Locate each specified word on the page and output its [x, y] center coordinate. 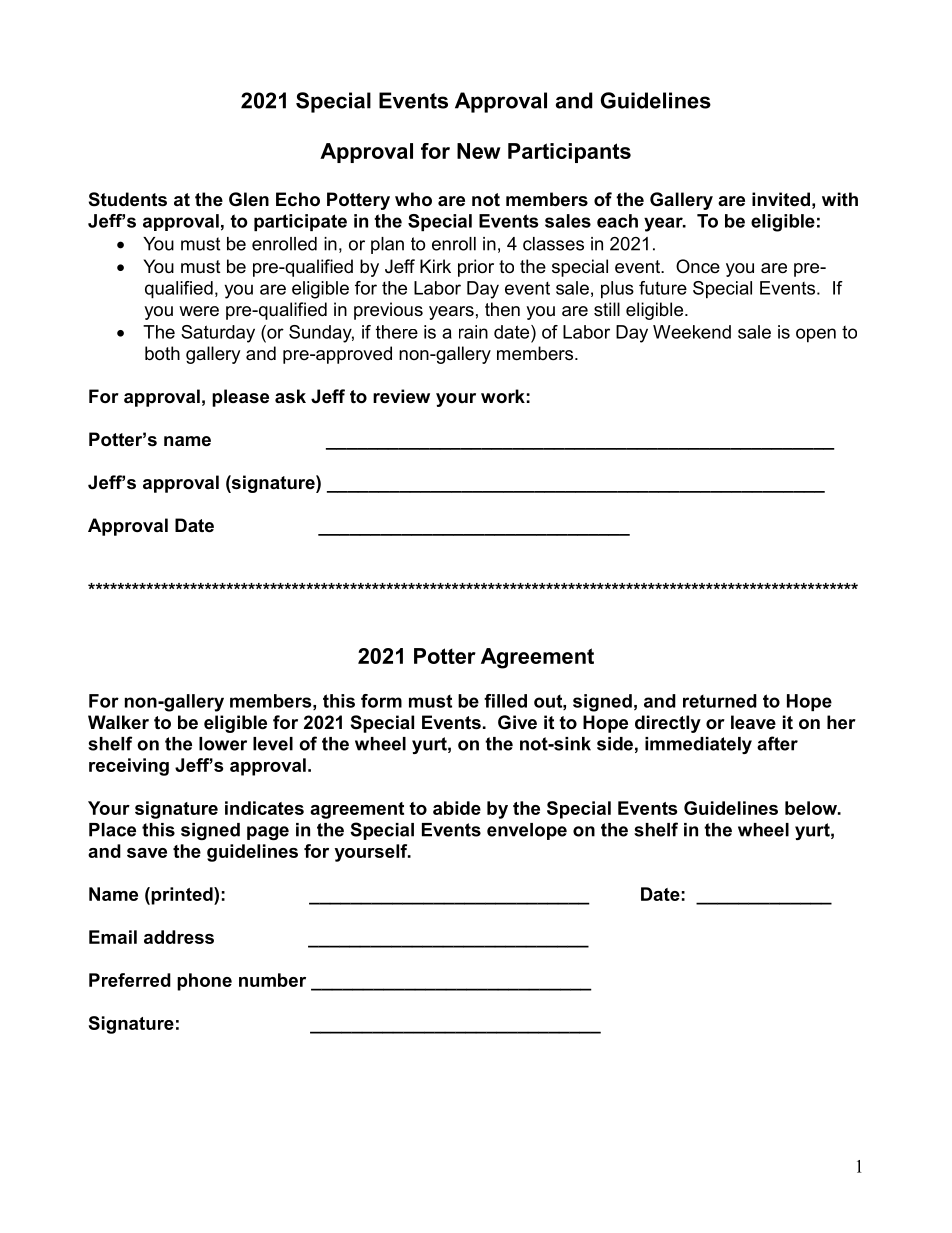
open [816, 335]
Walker [118, 722]
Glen [249, 199]
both [162, 353]
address [179, 937]
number [272, 980]
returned [720, 701]
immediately [698, 745]
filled [505, 701]
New [479, 151]
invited [781, 199]
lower [223, 744]
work [503, 396]
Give [517, 722]
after [777, 743]
